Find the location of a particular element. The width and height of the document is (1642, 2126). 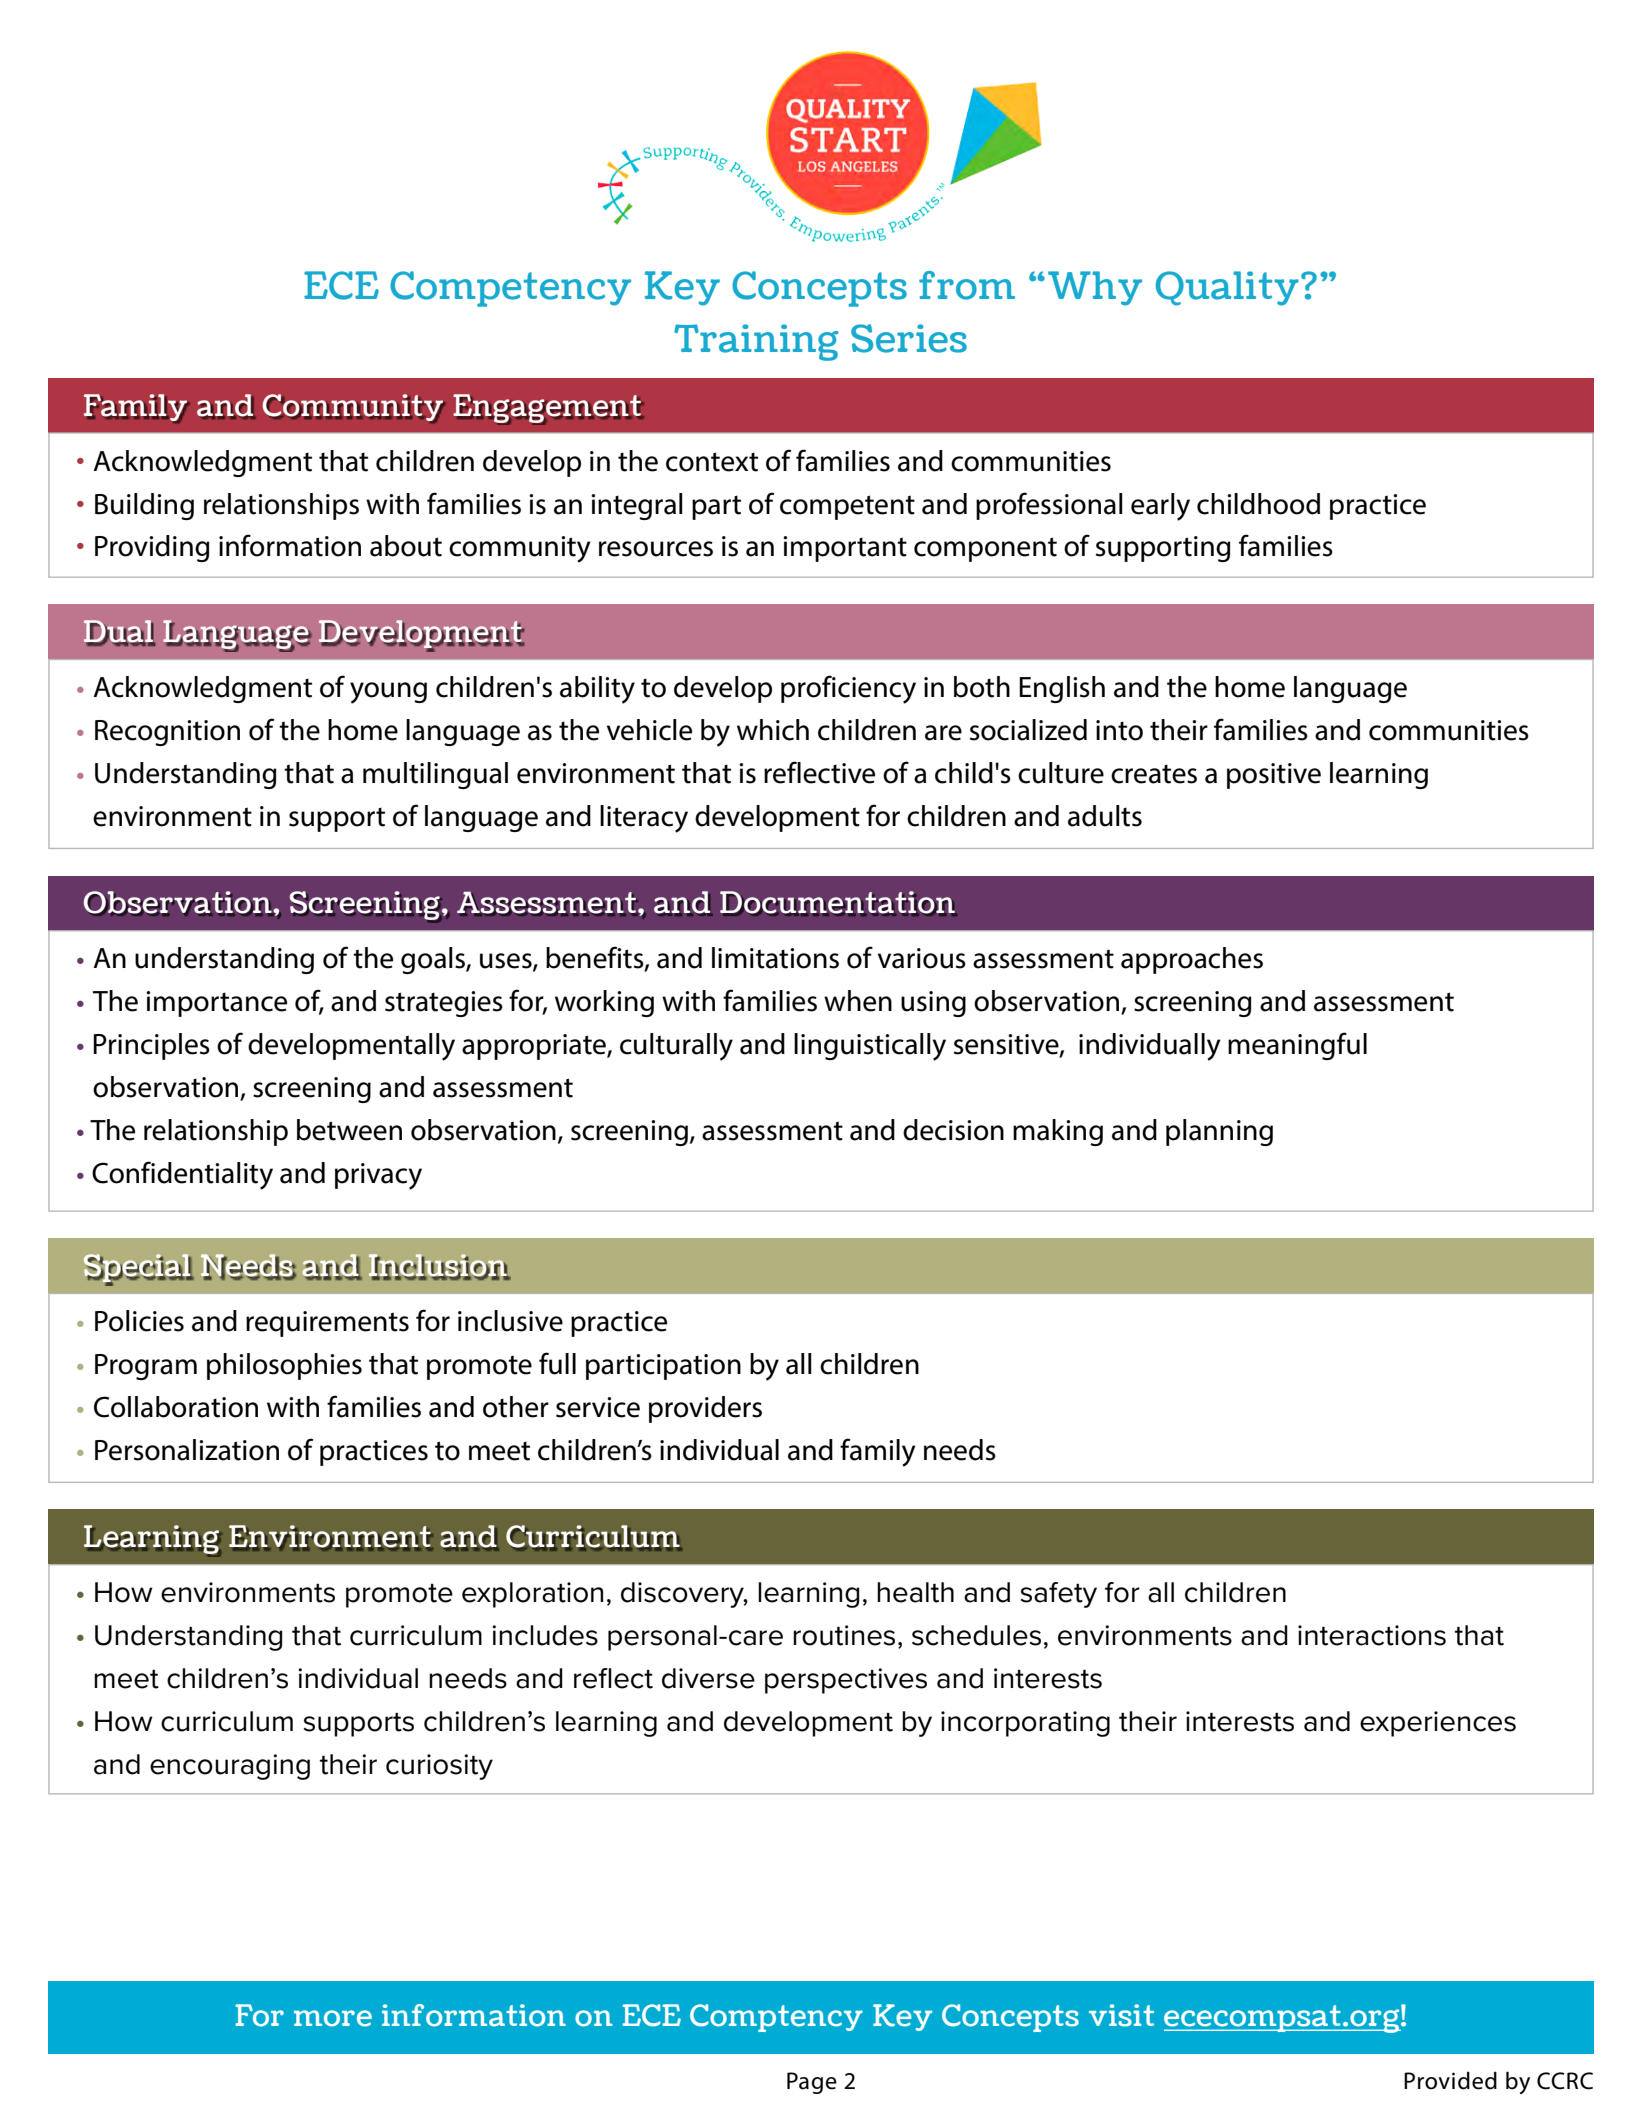

more is located at coordinates (333, 2018).
